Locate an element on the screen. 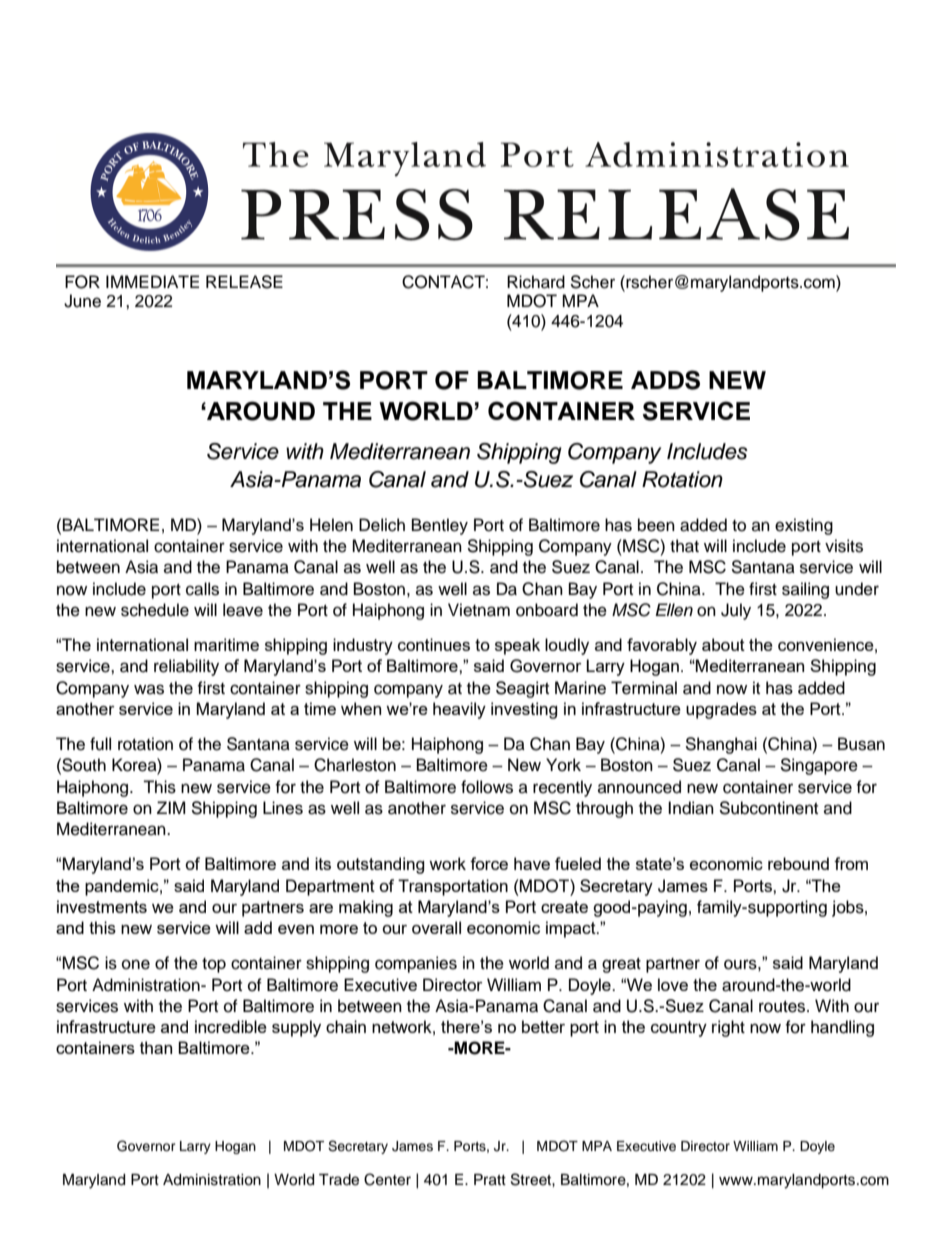  IMMEDIATE is located at coordinates (152, 281).
